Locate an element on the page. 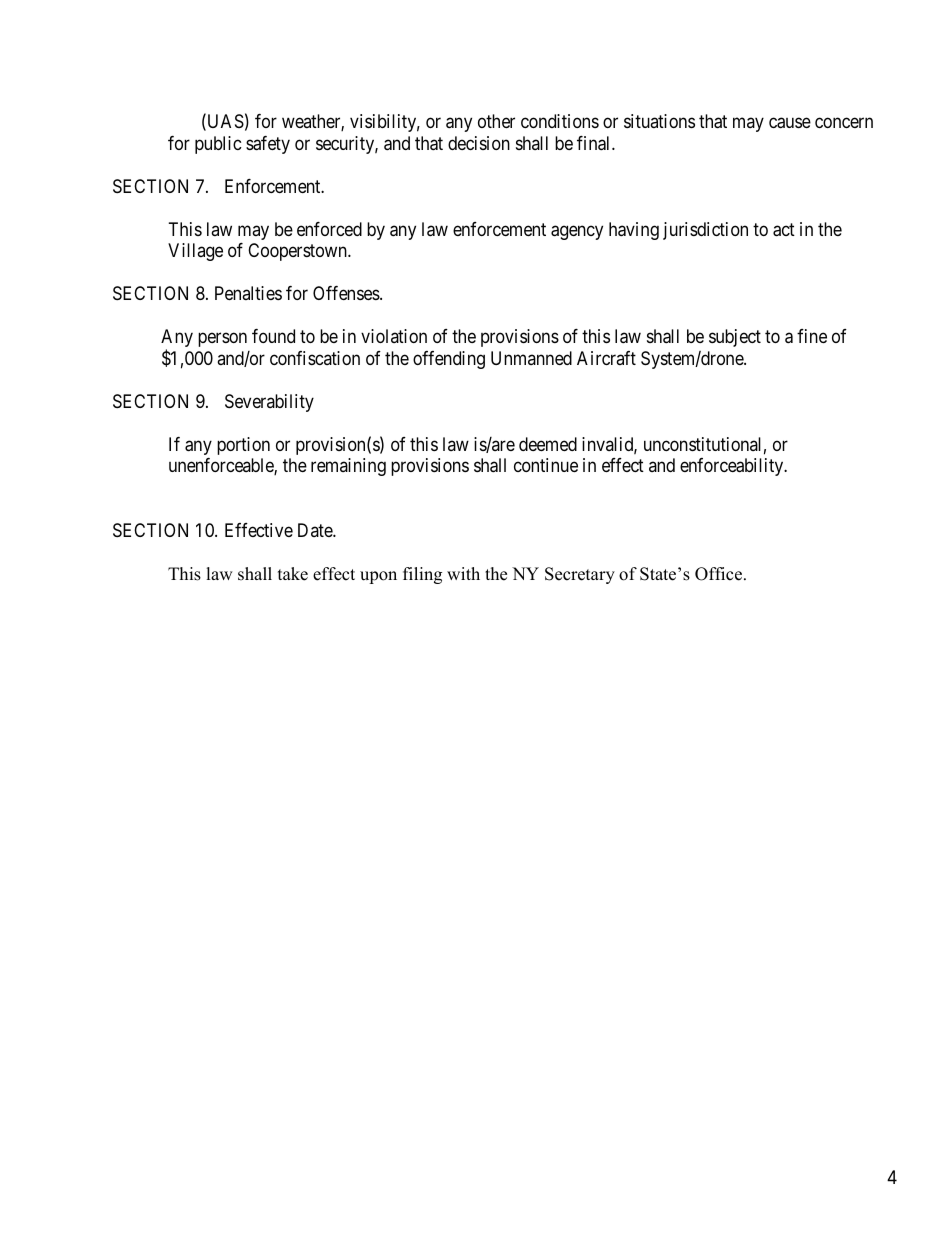 The image size is (952, 1233). with is located at coordinates (463, 573).
